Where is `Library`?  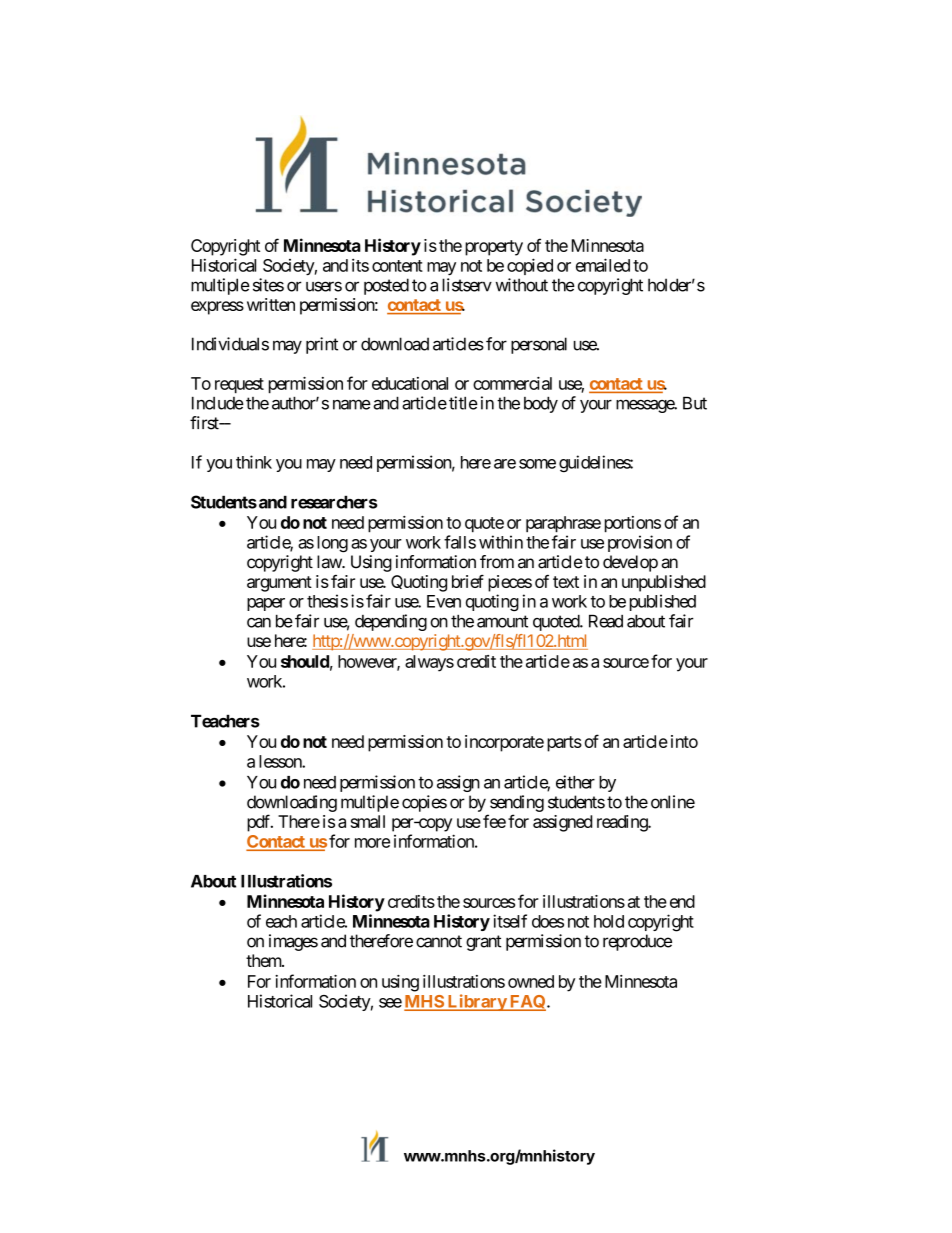 Library is located at coordinates (476, 1002).
